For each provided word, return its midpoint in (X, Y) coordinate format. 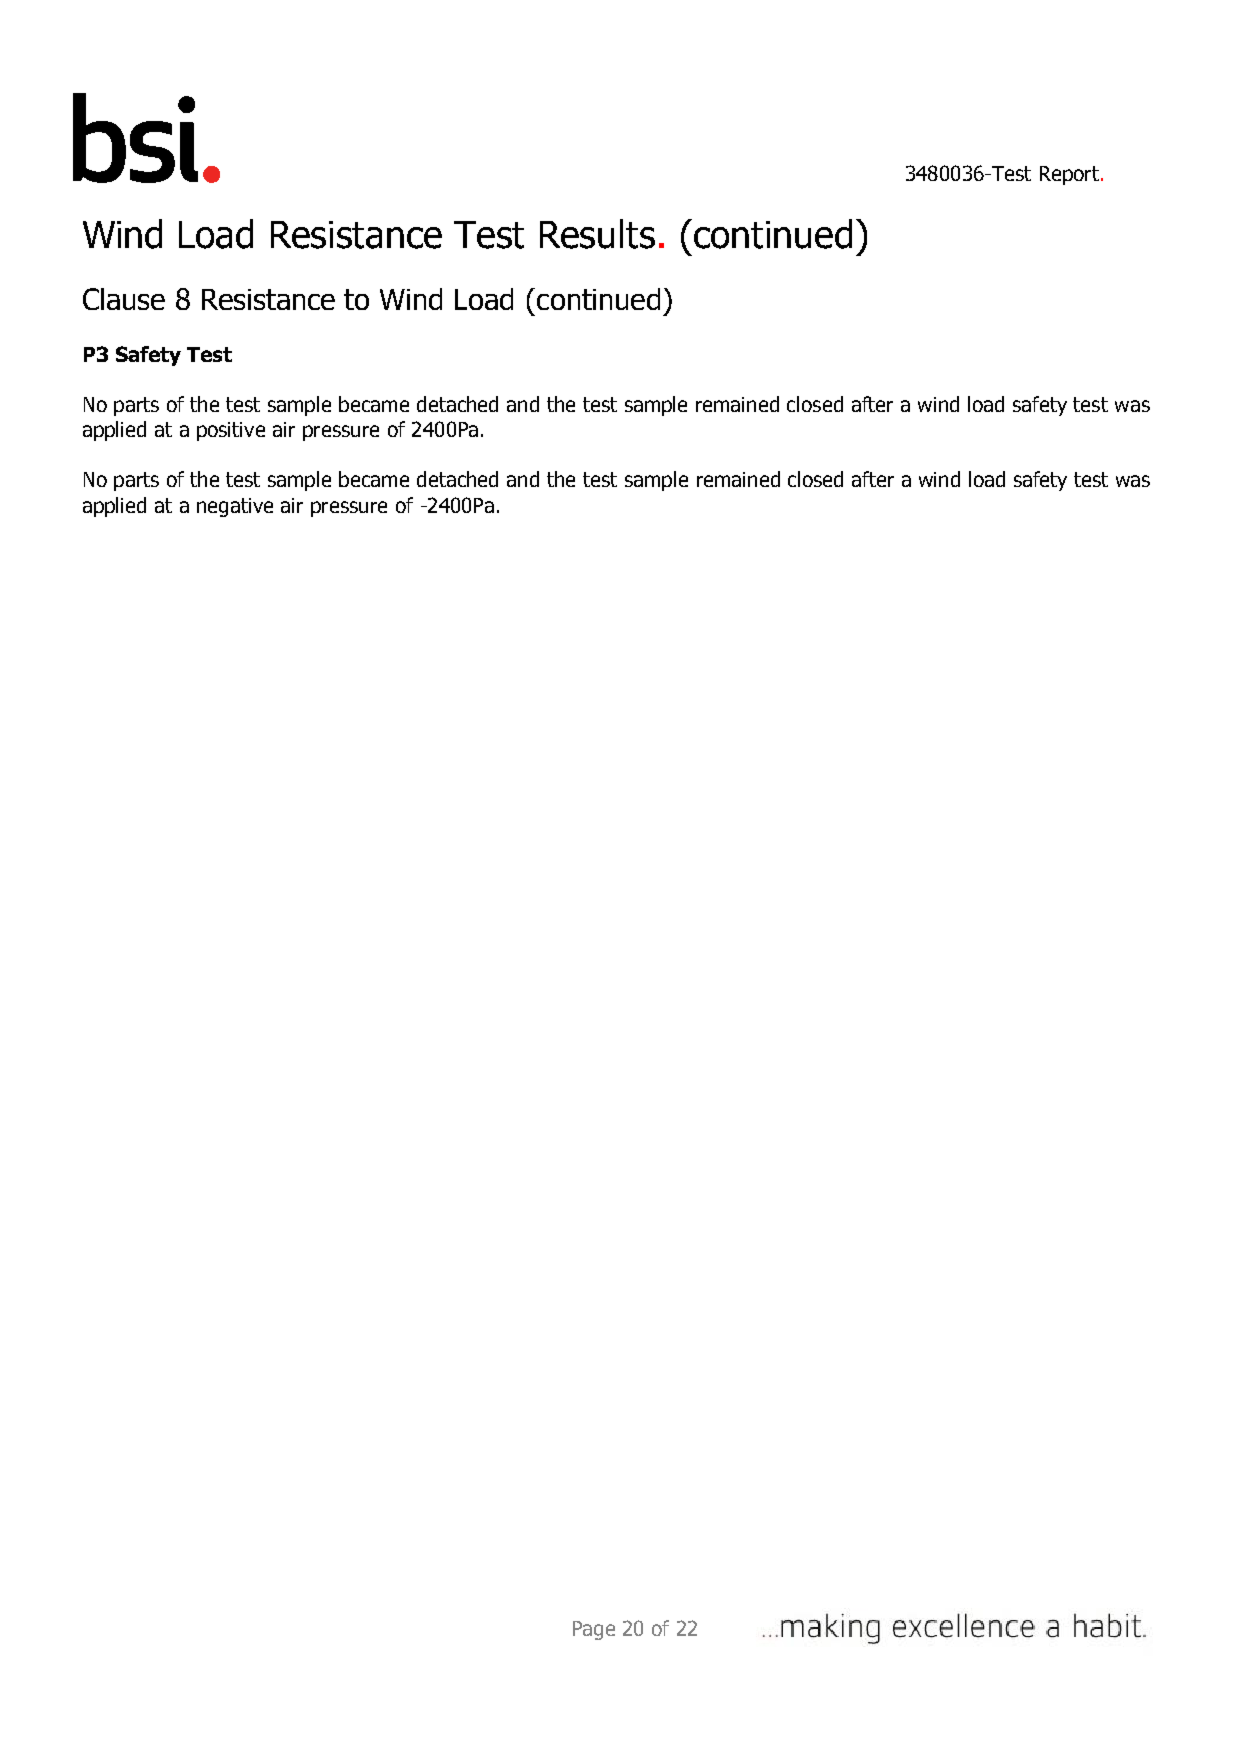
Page (594, 1630)
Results (597, 234)
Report (1069, 175)
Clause (124, 299)
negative (235, 507)
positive (231, 431)
